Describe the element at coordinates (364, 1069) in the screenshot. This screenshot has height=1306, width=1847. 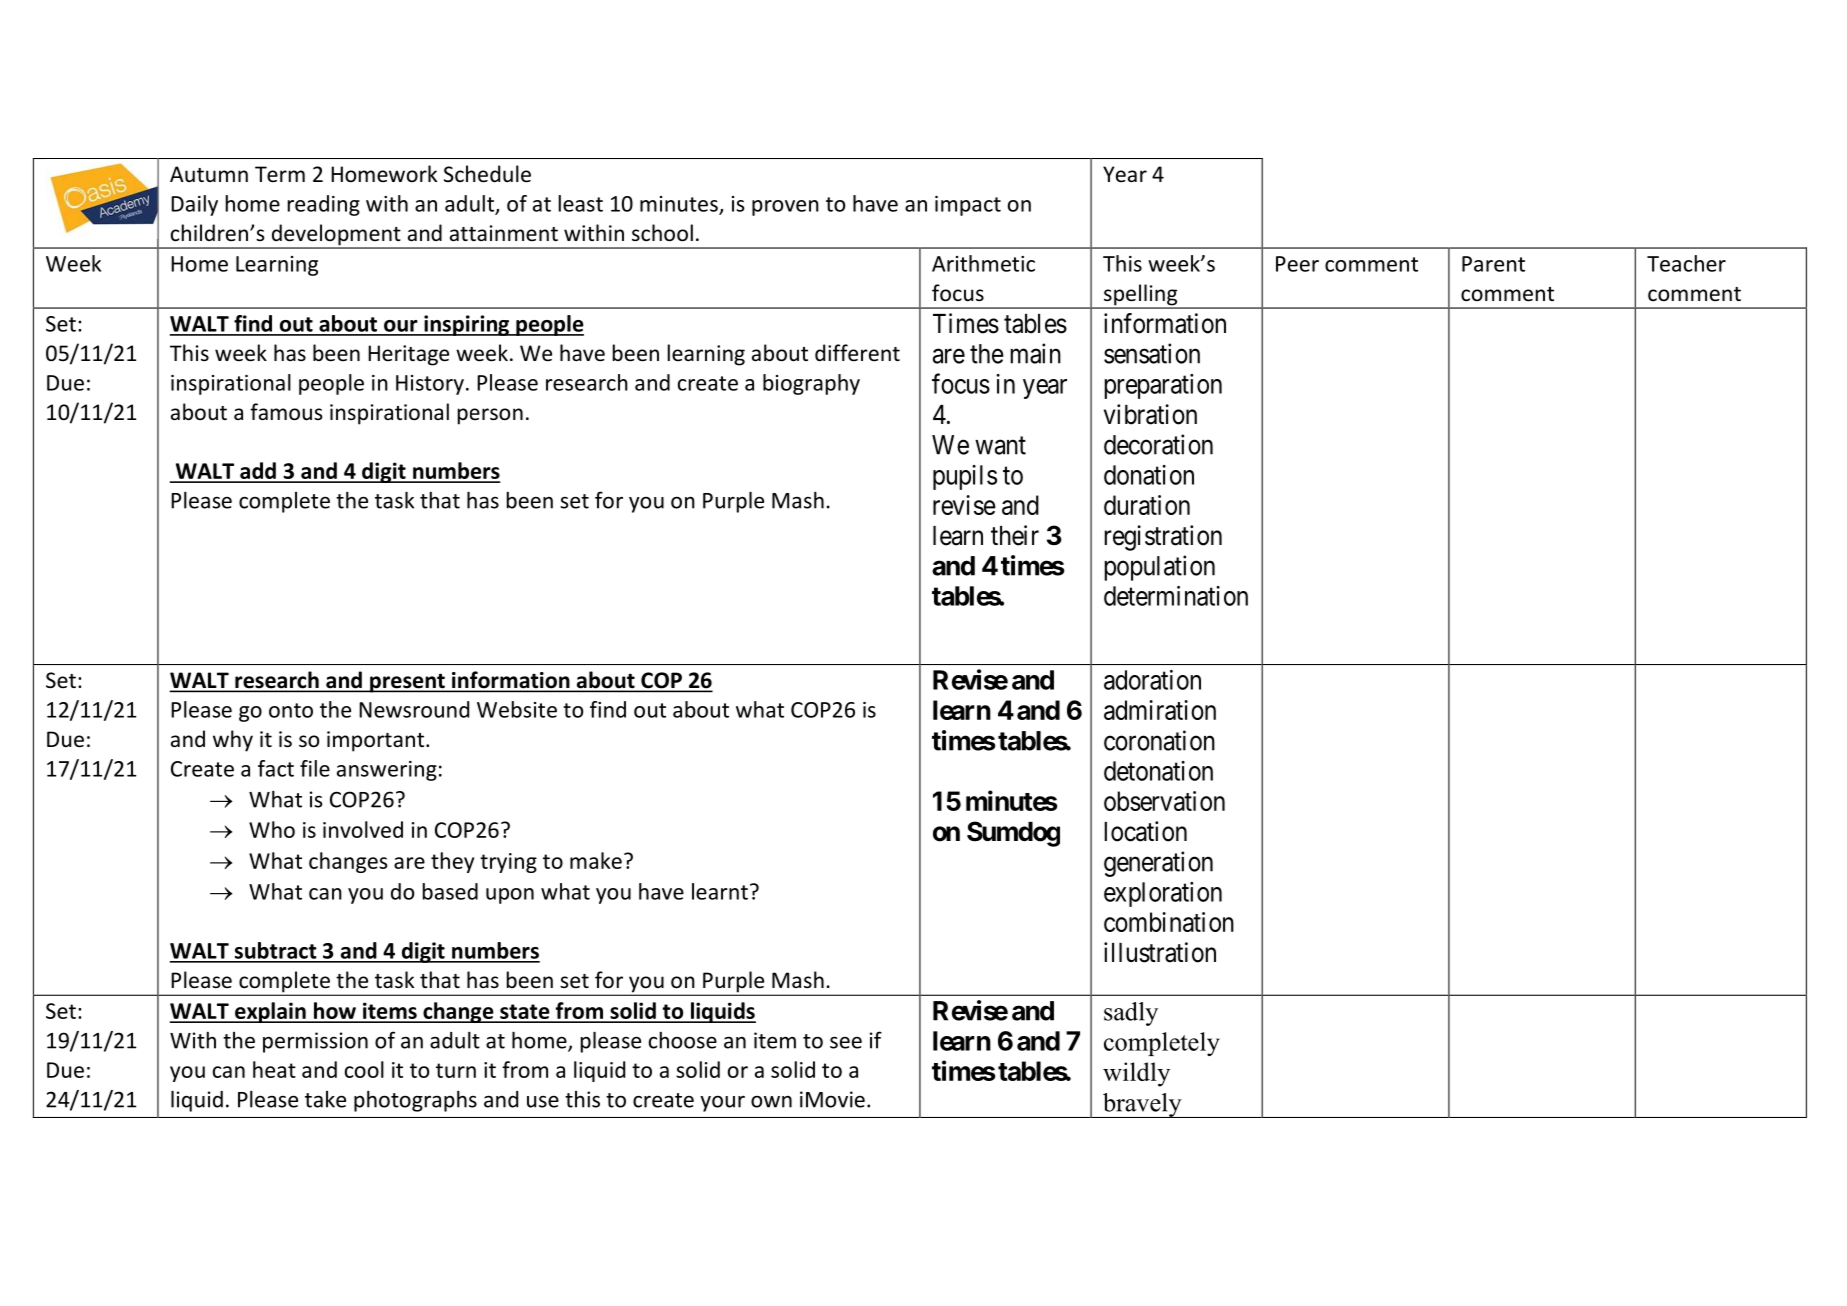
I see `cool` at that location.
